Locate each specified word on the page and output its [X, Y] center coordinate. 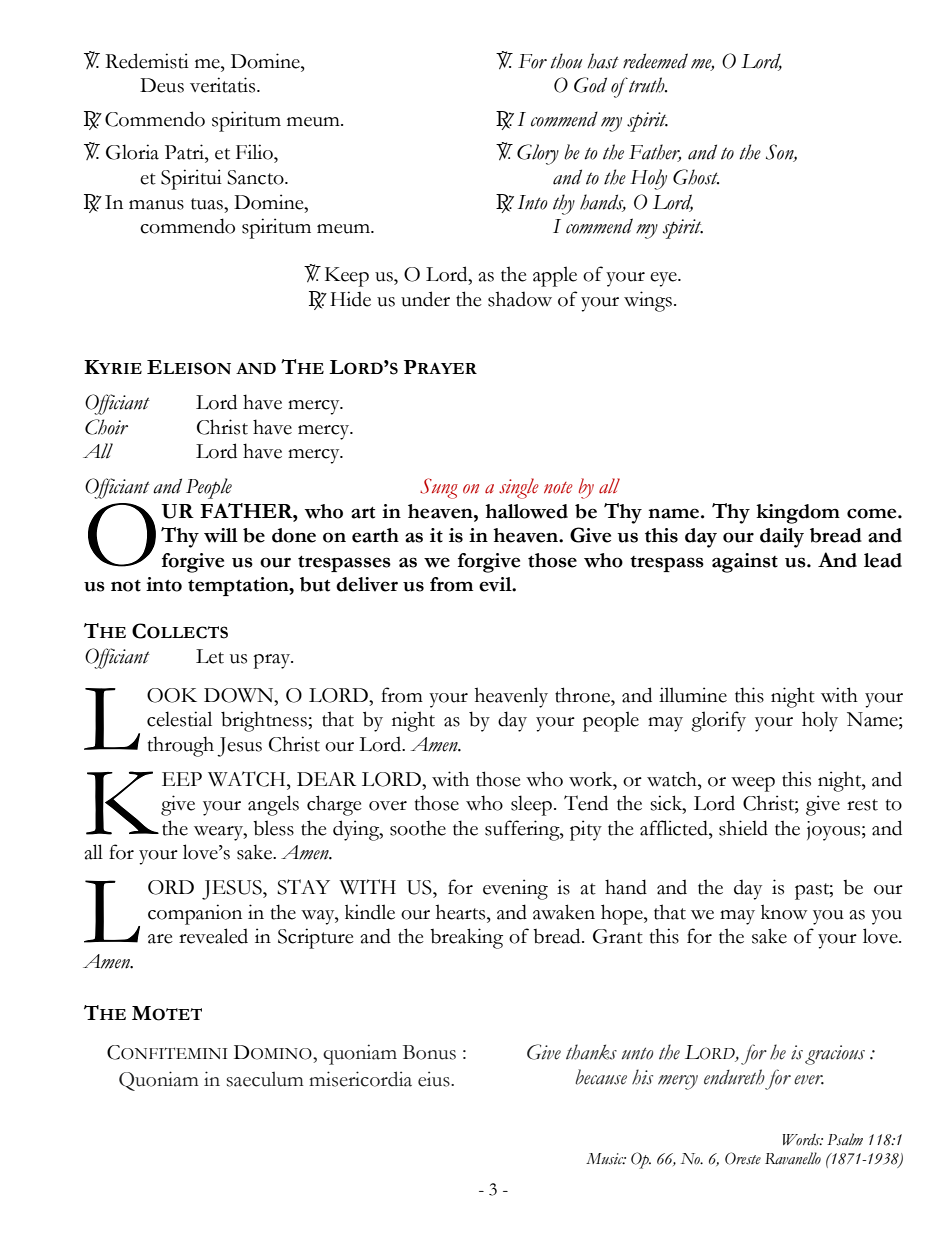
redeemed [655, 61]
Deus [162, 85]
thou [566, 61]
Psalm [845, 1139]
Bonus [429, 1052]
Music [606, 1159]
